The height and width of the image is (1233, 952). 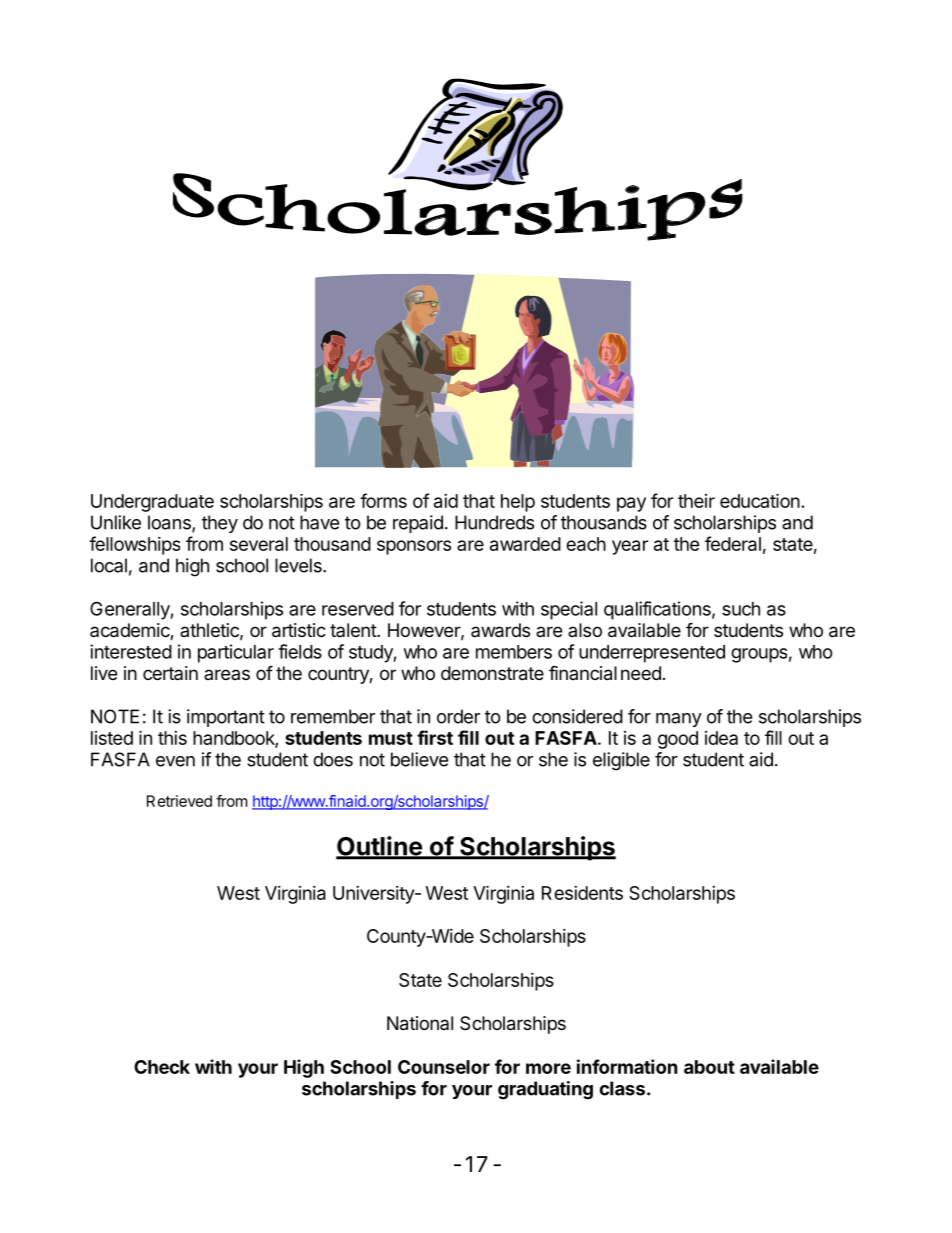 What do you see at coordinates (162, 1067) in the image?
I see `Check` at bounding box center [162, 1067].
